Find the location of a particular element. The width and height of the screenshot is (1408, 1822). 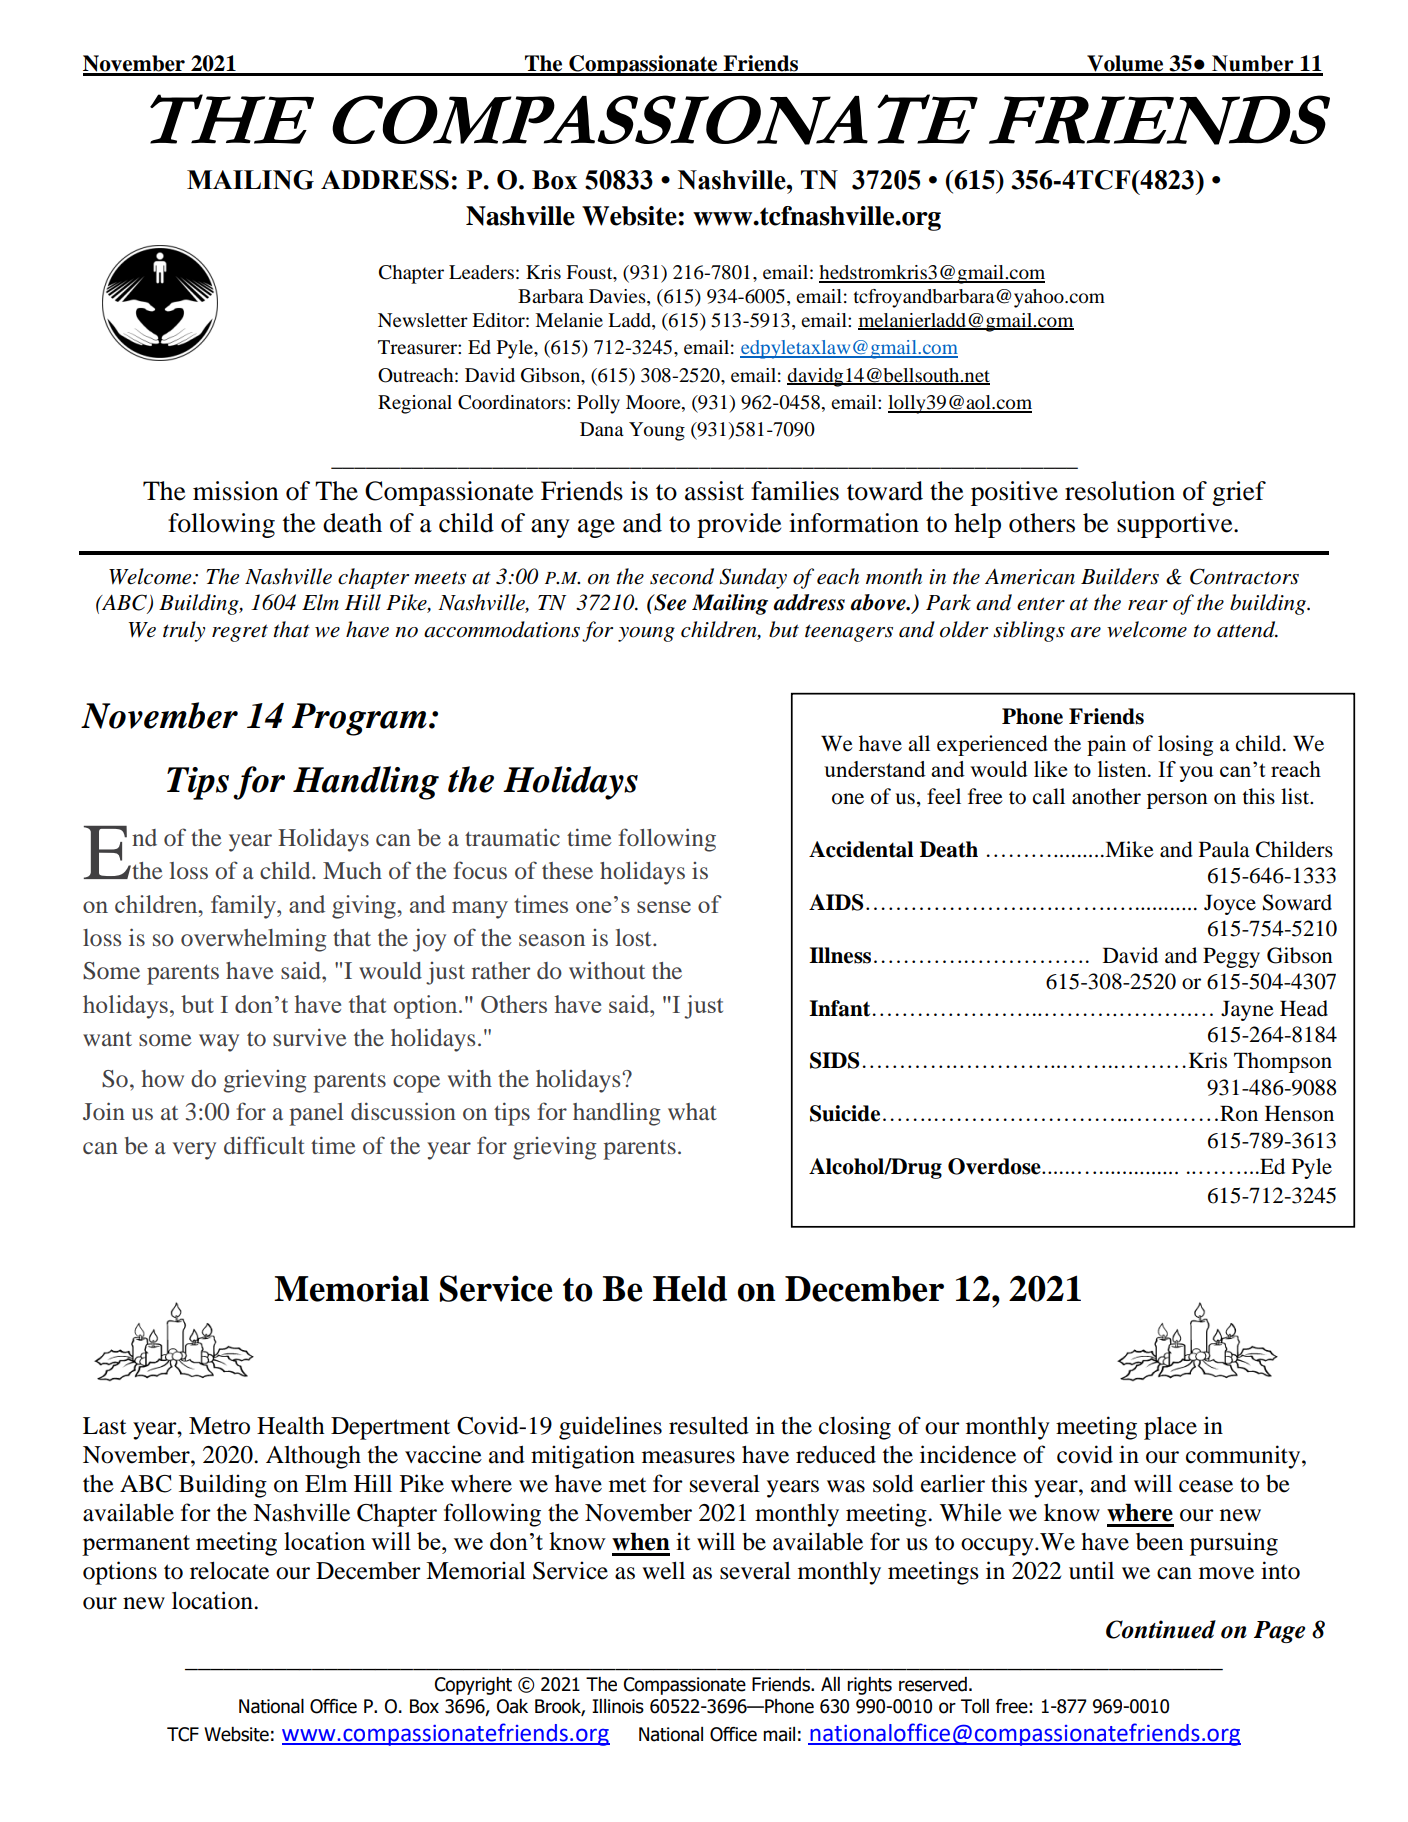

Davies is located at coordinates (618, 297).
